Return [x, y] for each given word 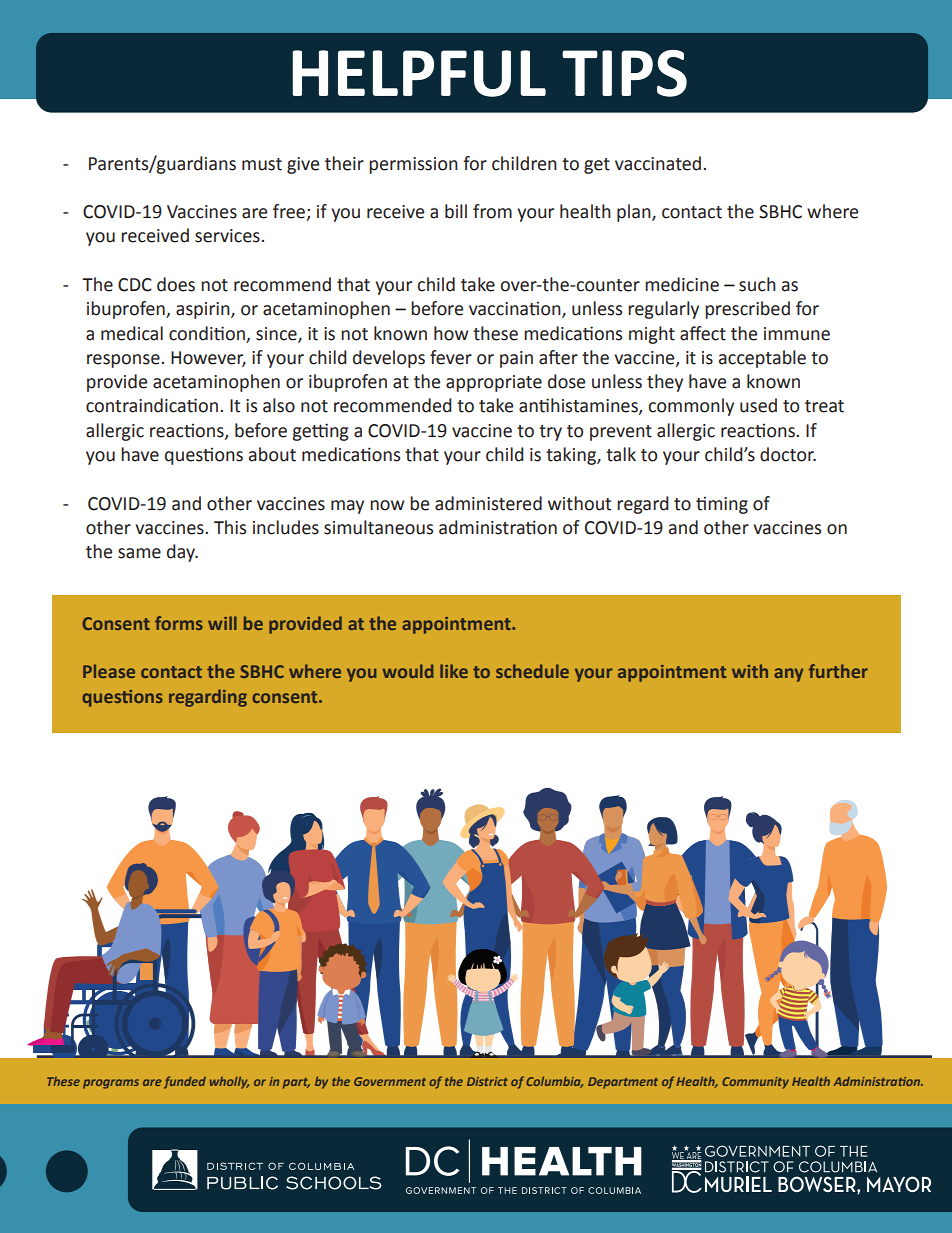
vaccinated [659, 163]
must [262, 164]
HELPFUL [419, 73]
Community [755, 1083]
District [487, 1081]
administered [488, 503]
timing [722, 505]
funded [185, 1082]
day [182, 553]
